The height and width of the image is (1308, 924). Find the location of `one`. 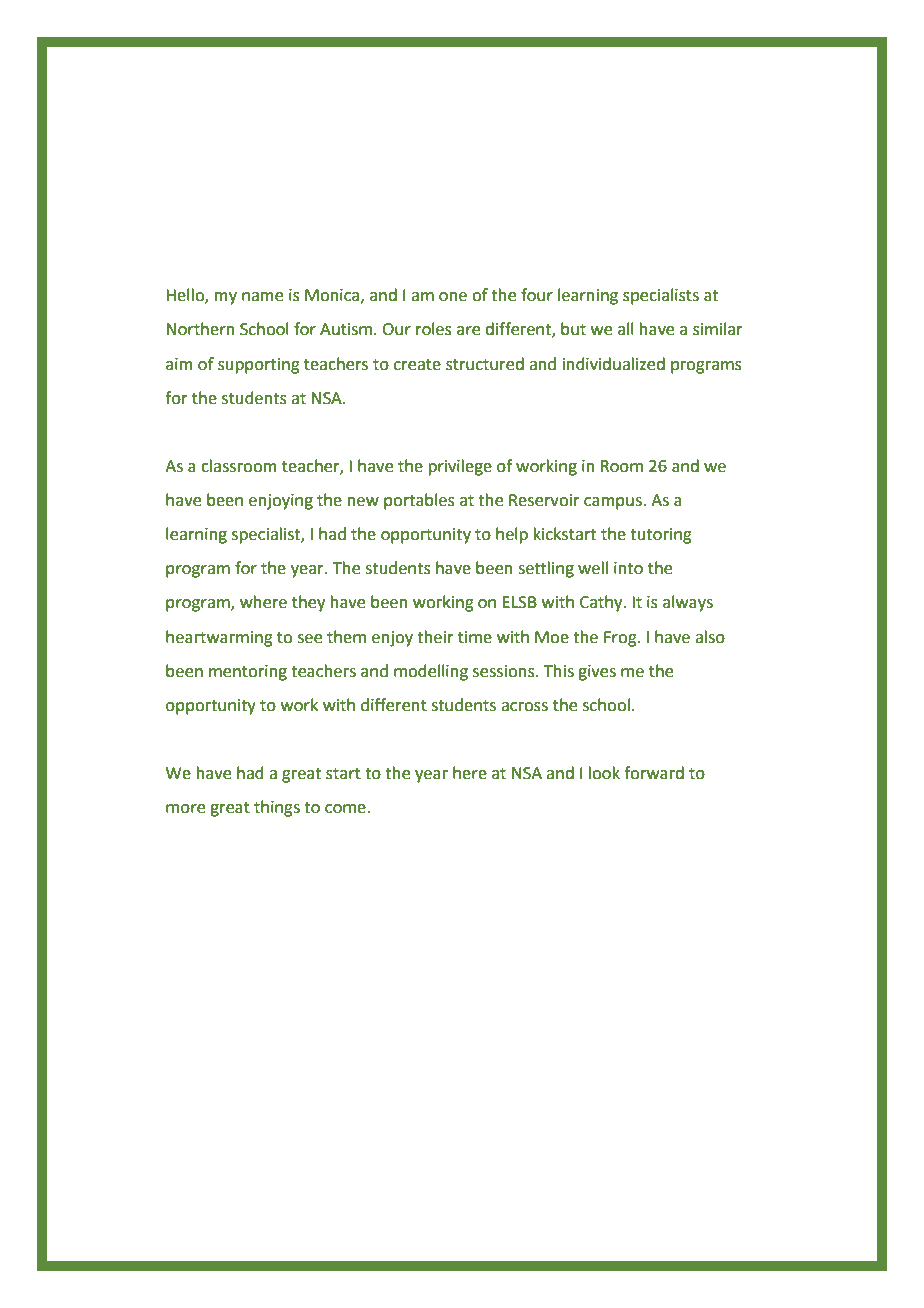

one is located at coordinates (453, 297).
